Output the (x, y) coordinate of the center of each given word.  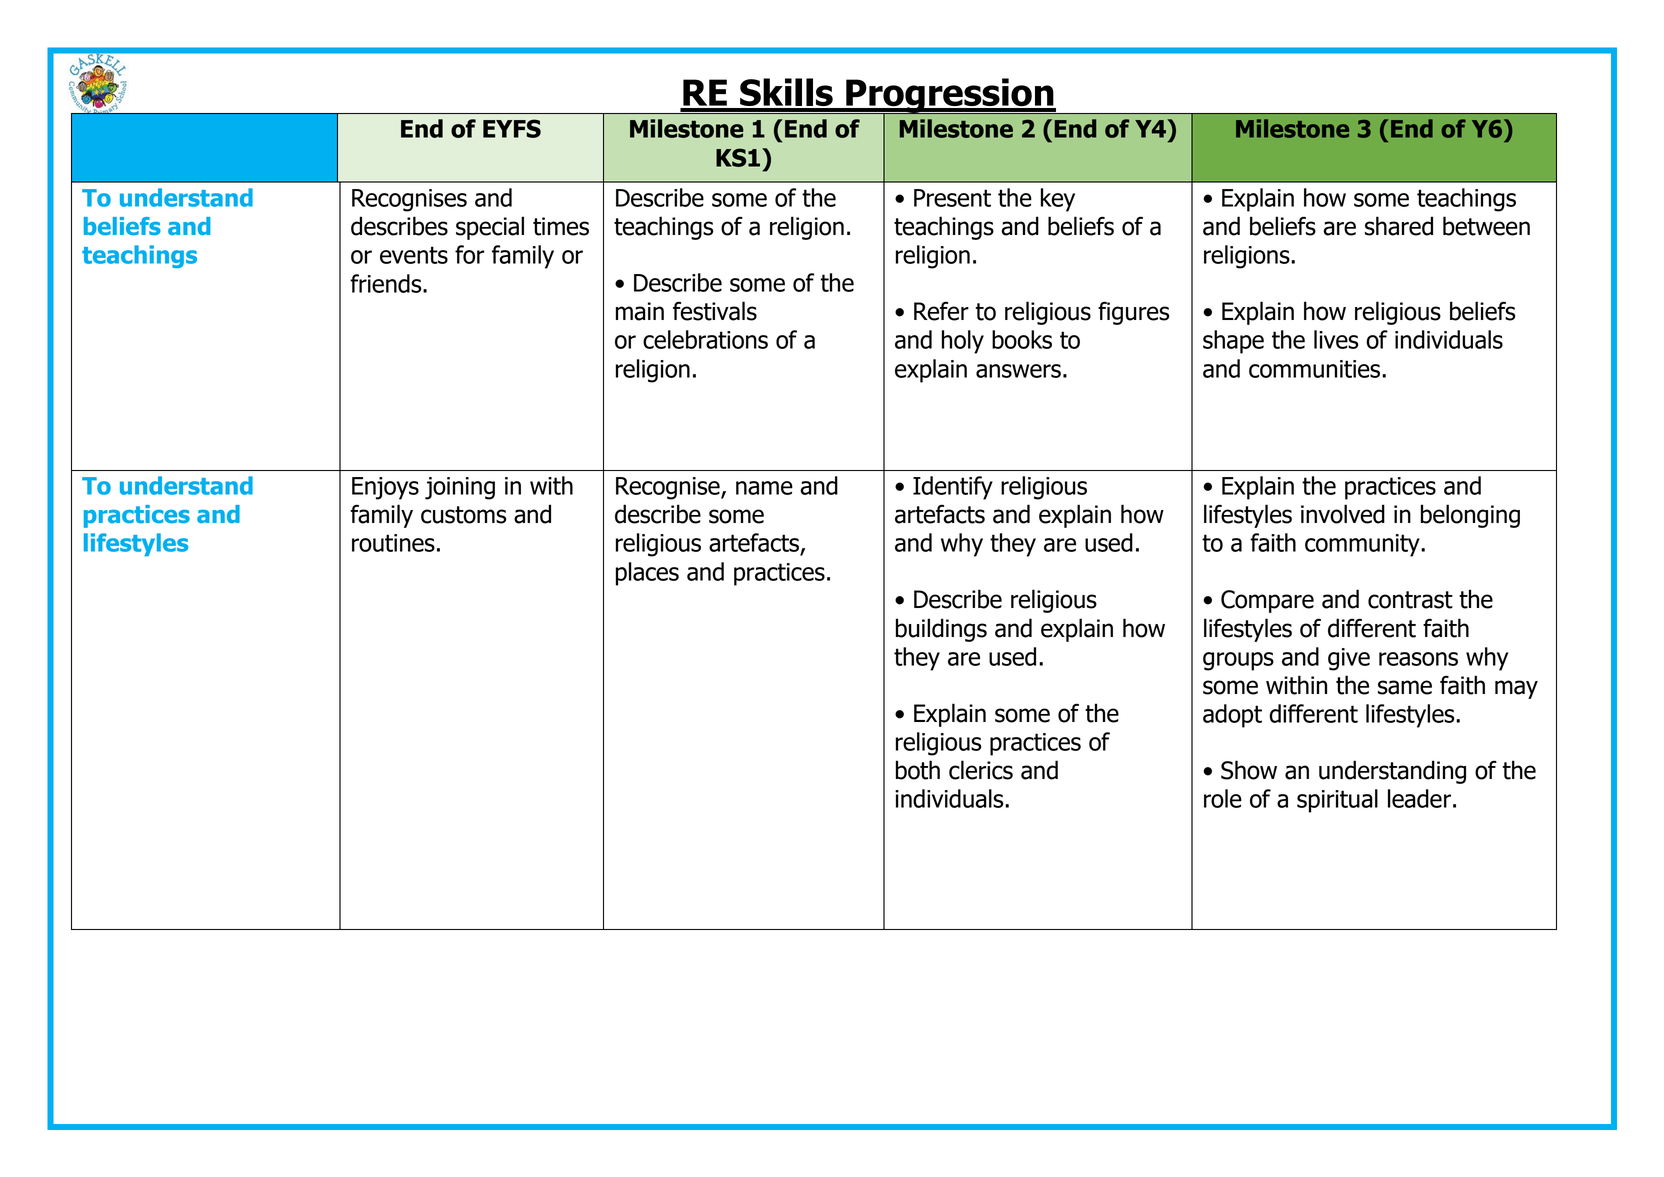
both (918, 770)
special (490, 228)
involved (1343, 514)
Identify (953, 488)
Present (952, 198)
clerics (981, 770)
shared (1399, 226)
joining (460, 488)
